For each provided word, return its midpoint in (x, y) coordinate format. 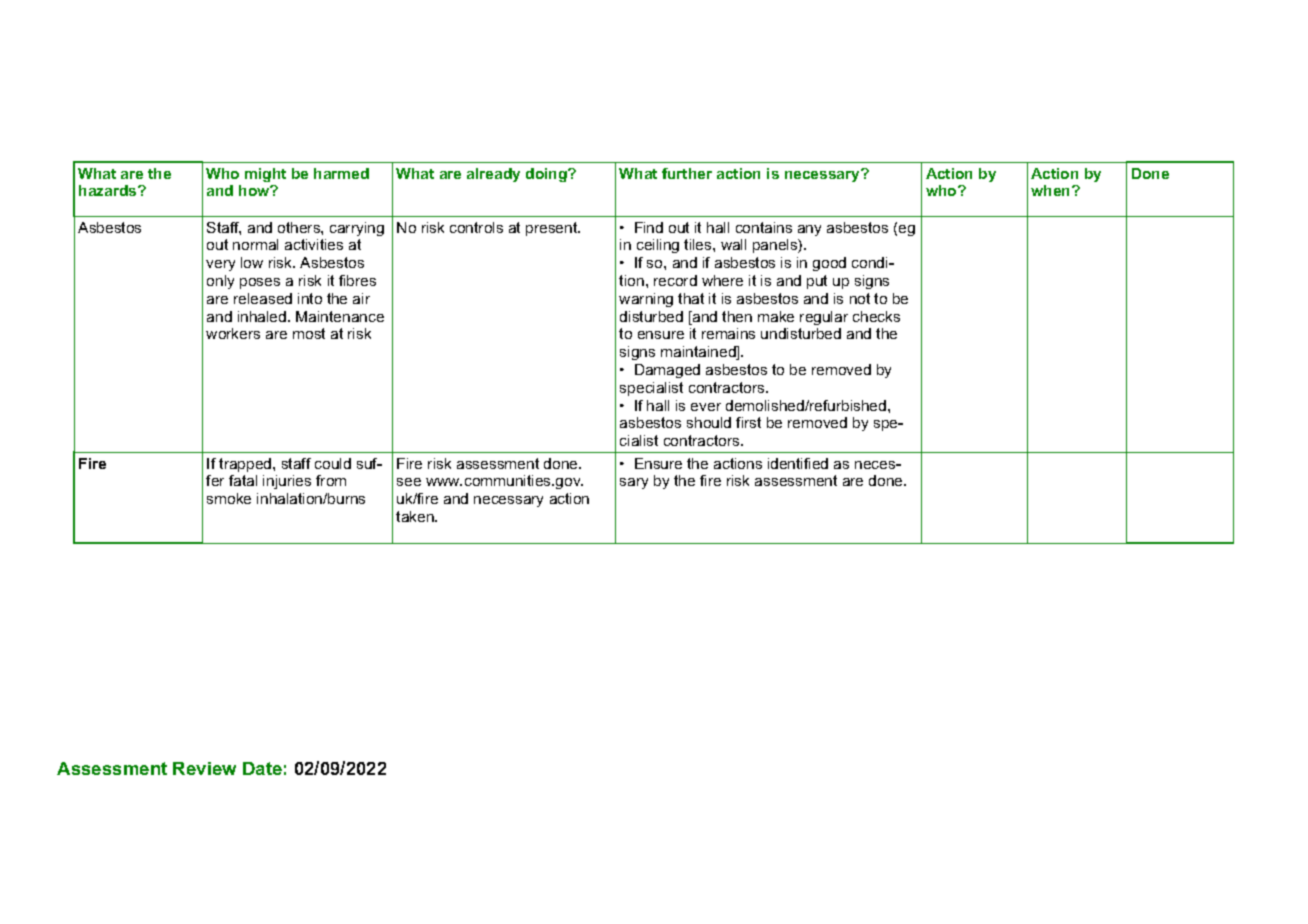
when (1052, 190)
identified (798, 463)
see (409, 482)
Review (204, 768)
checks (876, 316)
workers (233, 333)
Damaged (667, 371)
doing (547, 175)
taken (416, 516)
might (265, 175)
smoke (229, 498)
